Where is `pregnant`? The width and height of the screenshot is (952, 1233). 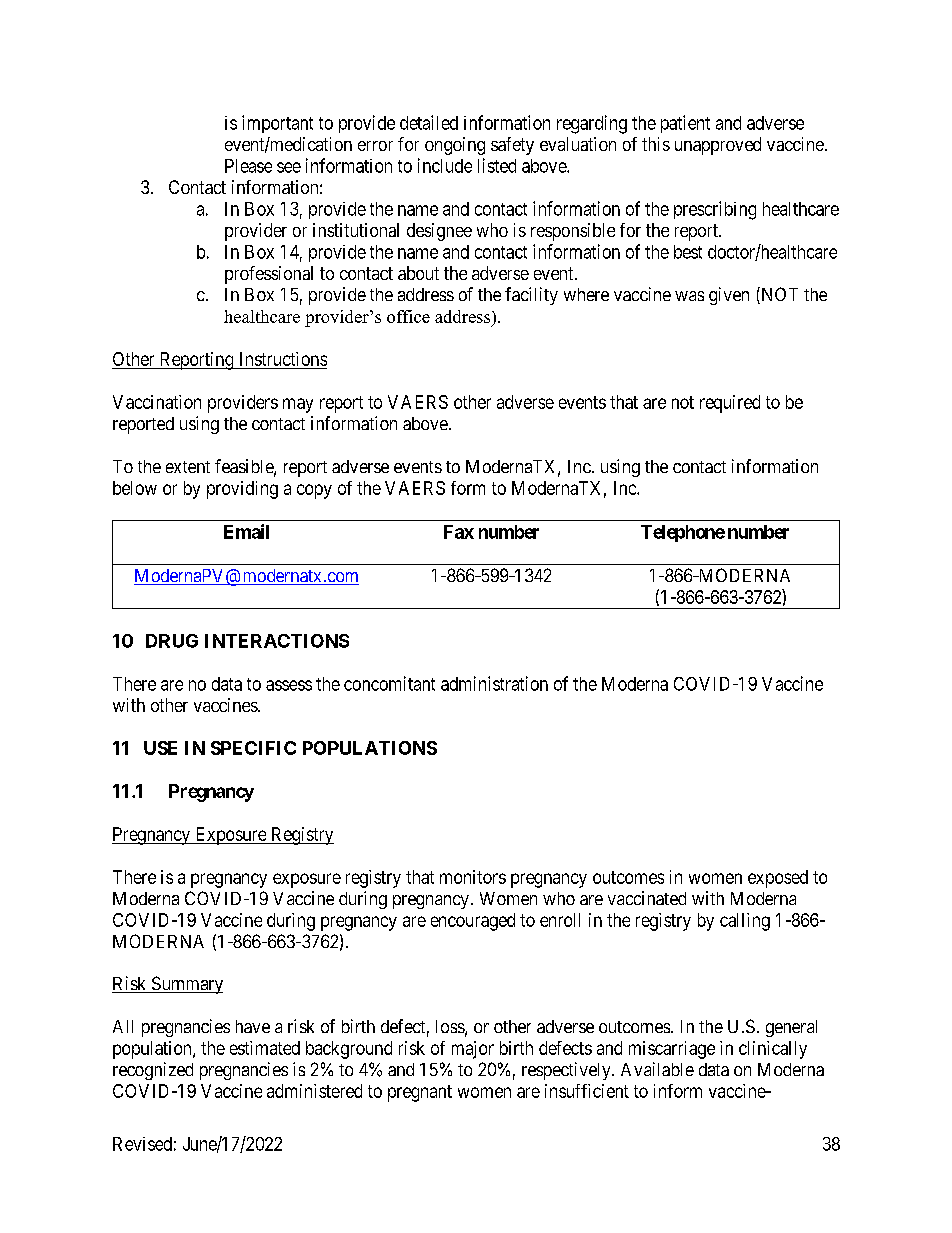
pregnant is located at coordinates (420, 1093).
